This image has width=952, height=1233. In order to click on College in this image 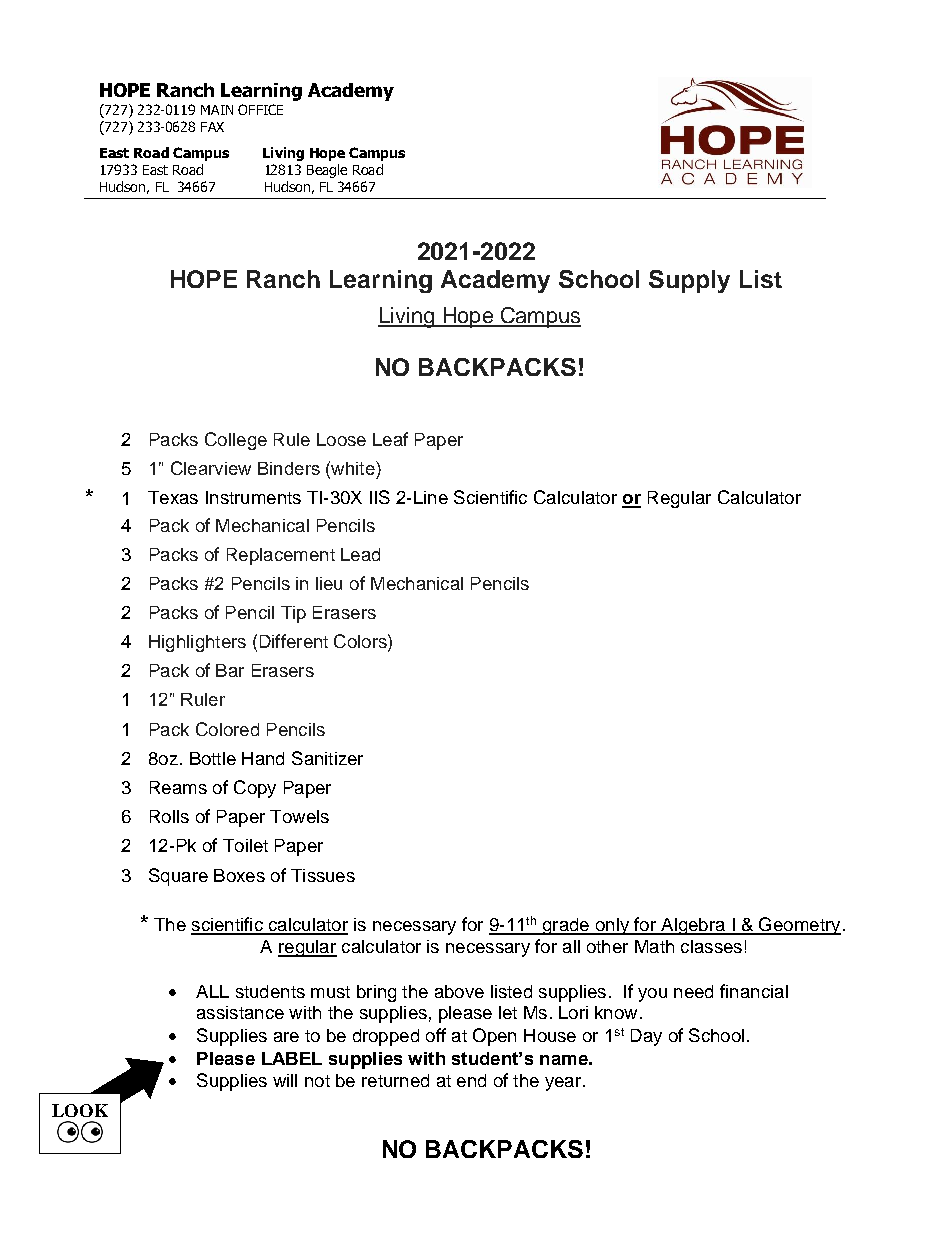, I will do `click(236, 441)`.
